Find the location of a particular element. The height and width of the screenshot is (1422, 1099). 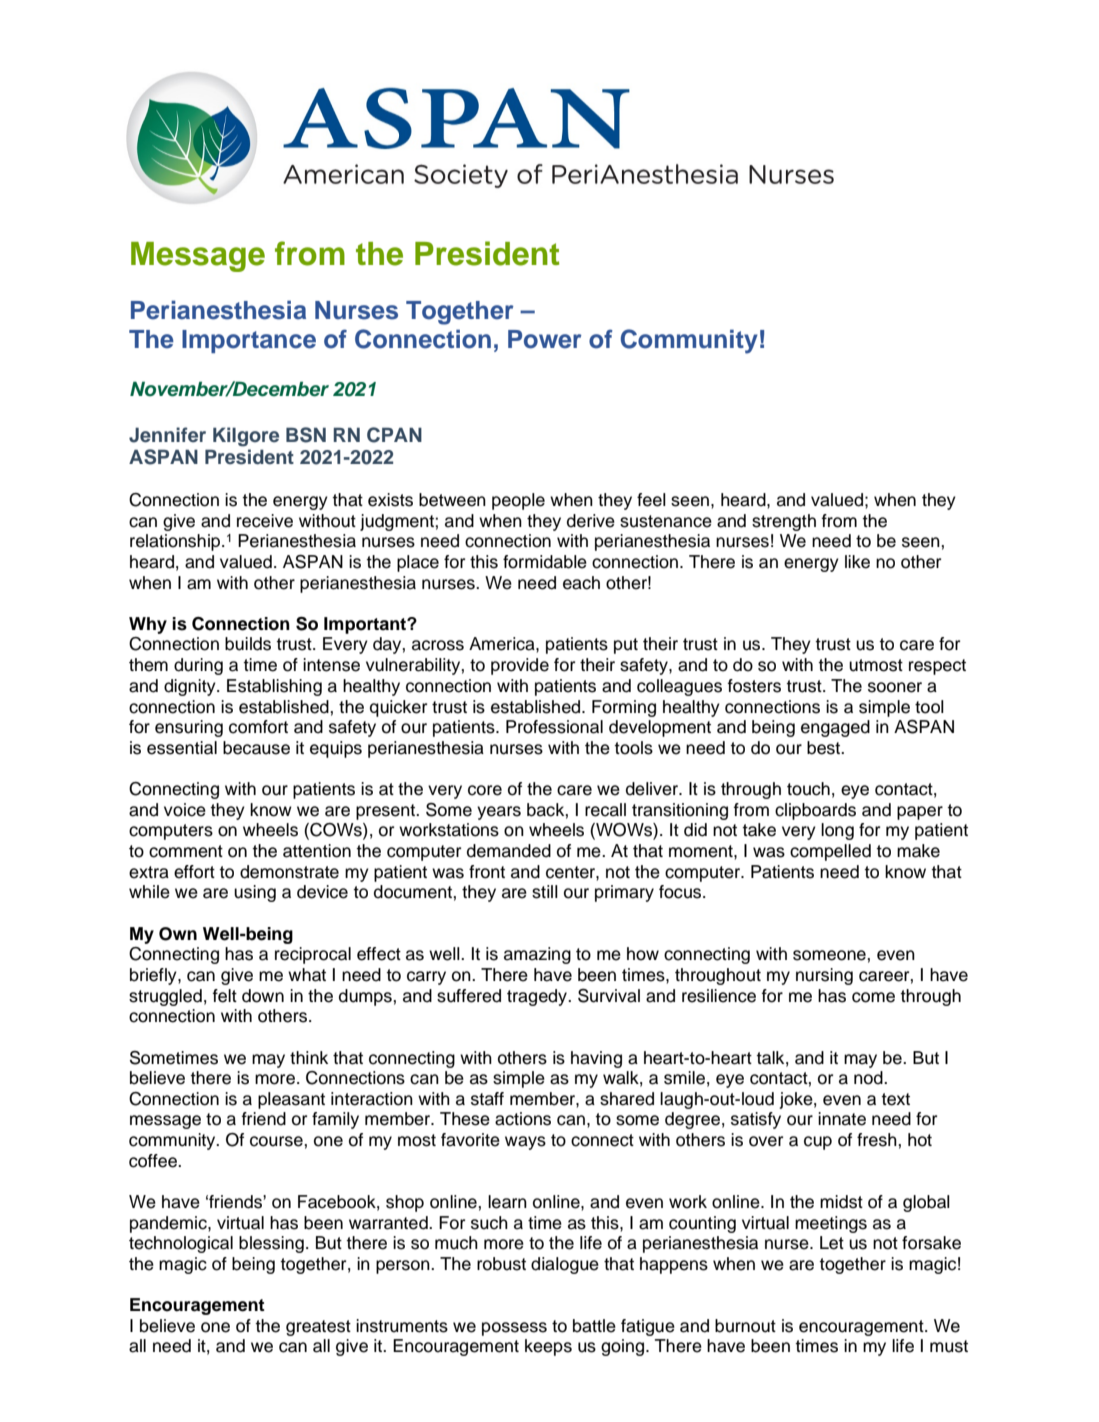

tragedy is located at coordinates (538, 997).
